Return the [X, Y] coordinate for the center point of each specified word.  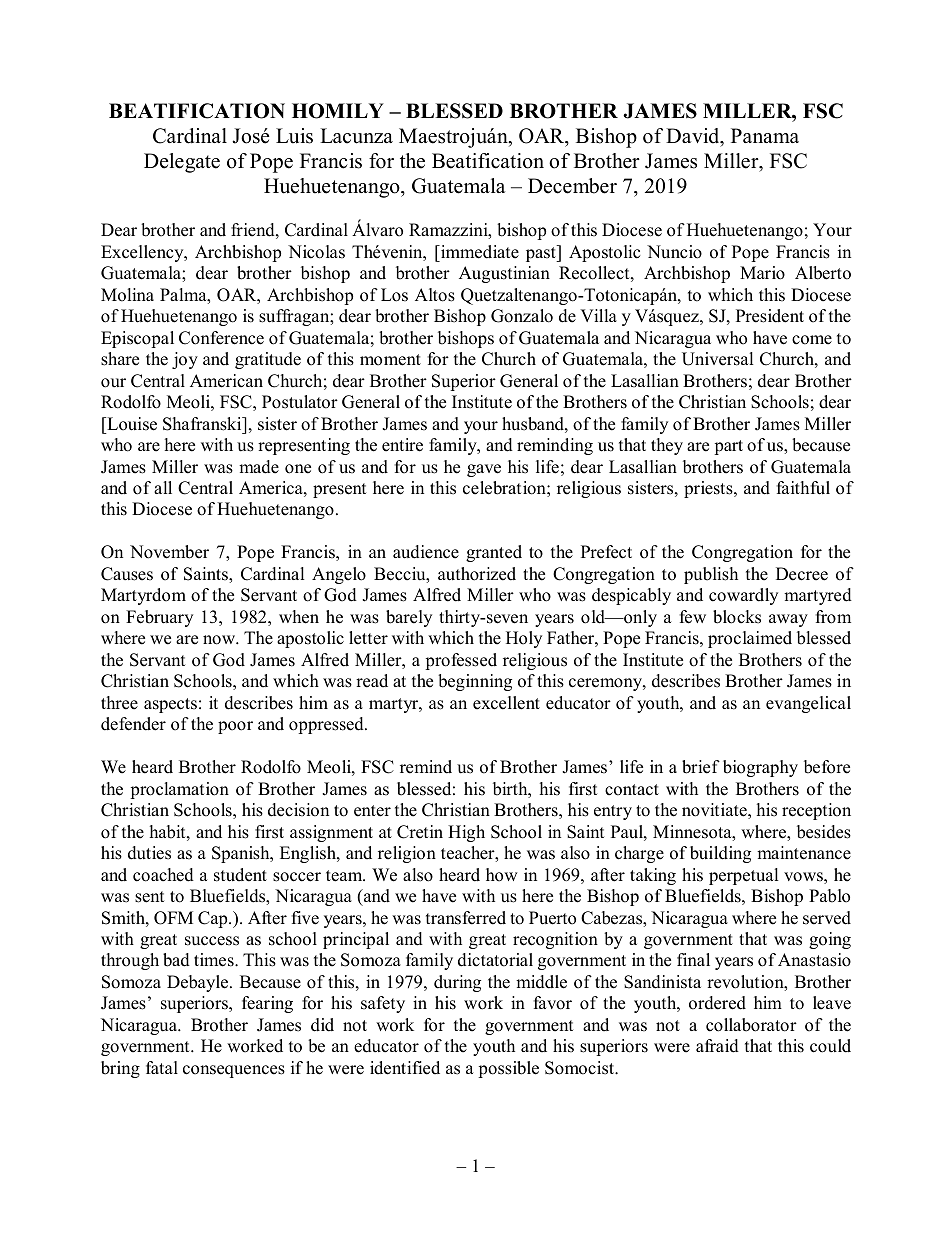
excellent [506, 703]
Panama [765, 135]
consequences [234, 1071]
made [259, 467]
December [572, 186]
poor [235, 727]
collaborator [751, 1025]
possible [508, 1069]
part [728, 447]
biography [760, 768]
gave [484, 470]
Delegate [182, 163]
